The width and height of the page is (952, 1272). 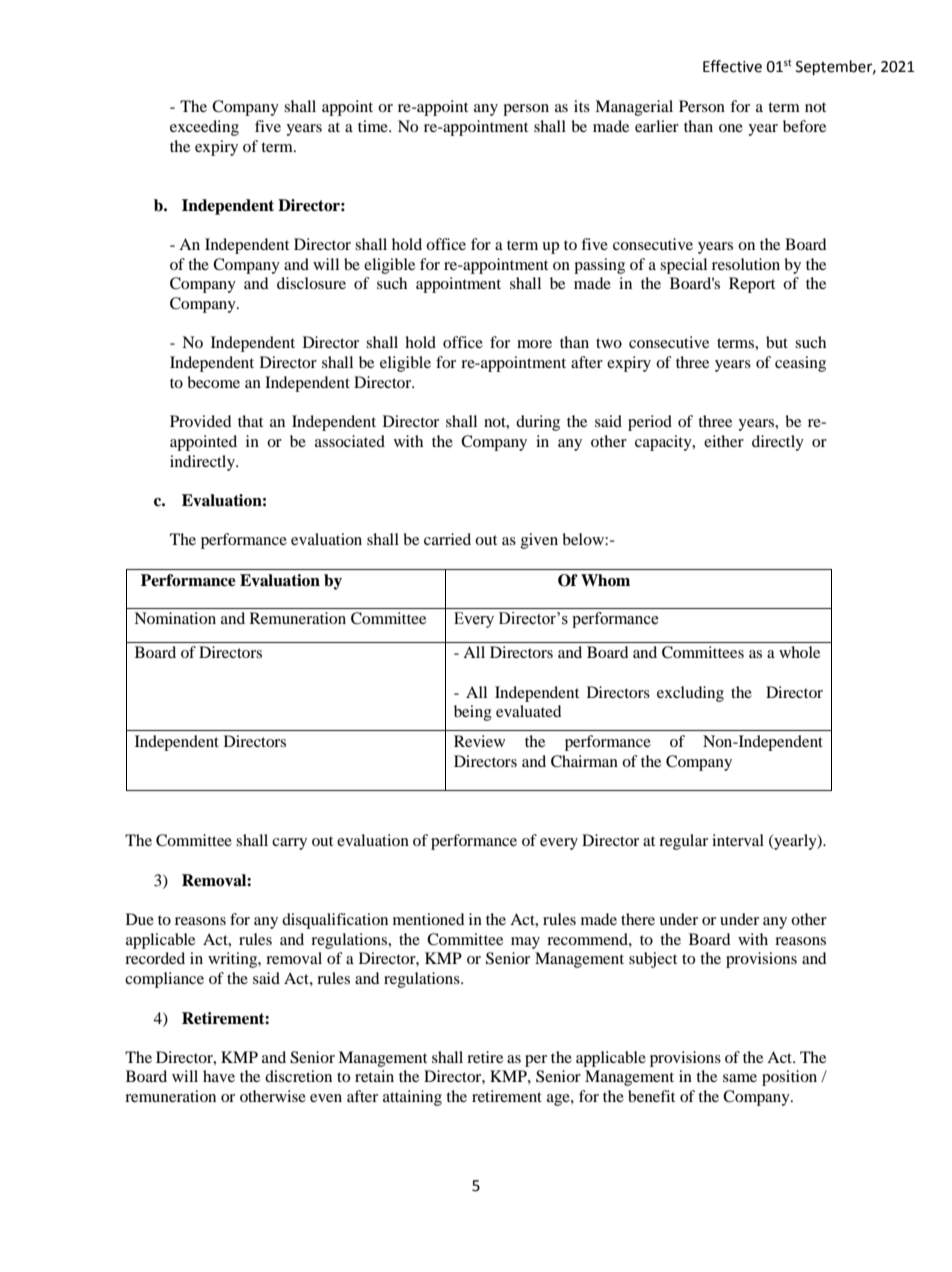 What do you see at coordinates (219, 1076) in the page?
I see `have` at bounding box center [219, 1076].
